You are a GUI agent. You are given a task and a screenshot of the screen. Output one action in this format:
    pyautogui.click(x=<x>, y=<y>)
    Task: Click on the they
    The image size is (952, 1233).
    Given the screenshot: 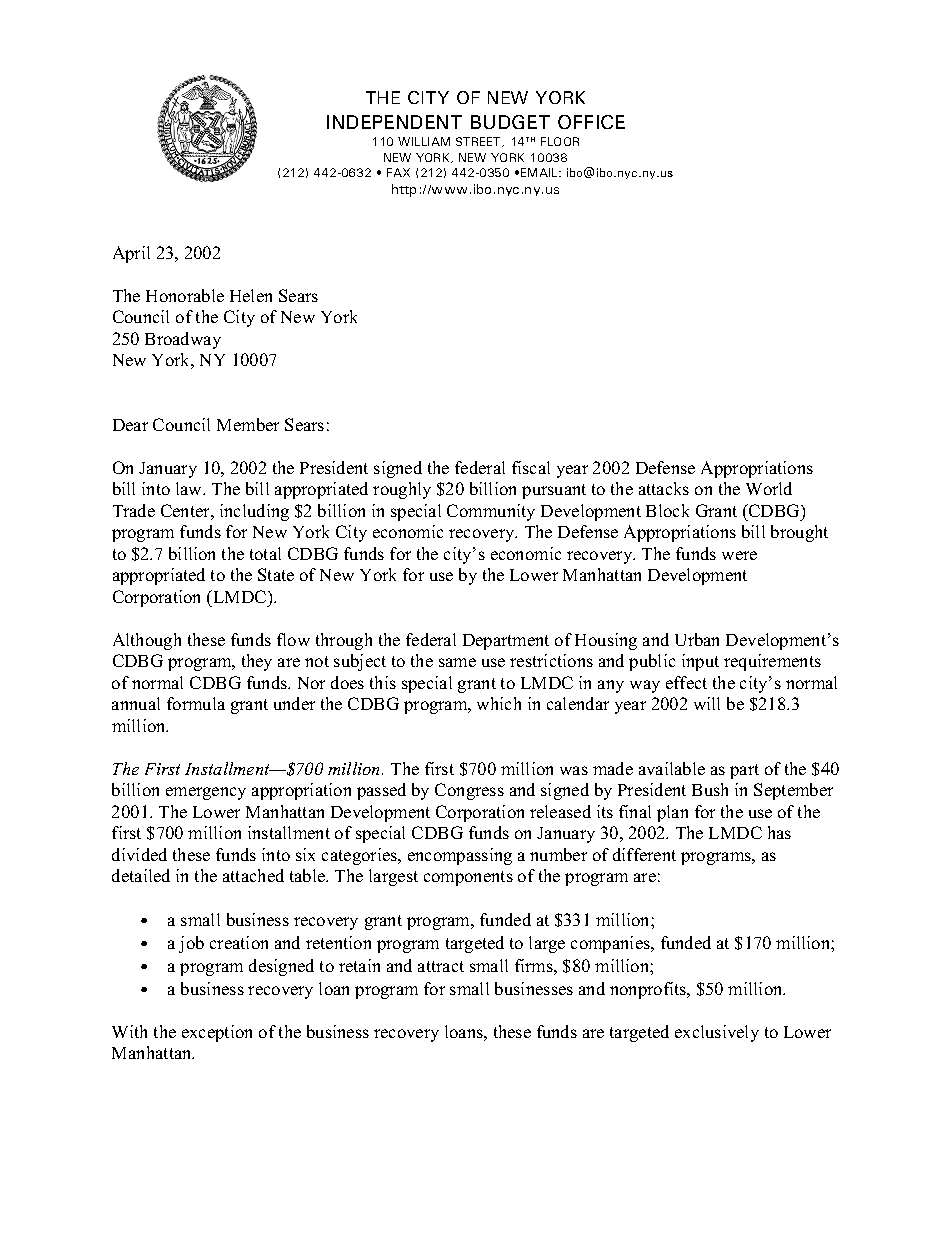 What is the action you would take?
    pyautogui.click(x=257, y=662)
